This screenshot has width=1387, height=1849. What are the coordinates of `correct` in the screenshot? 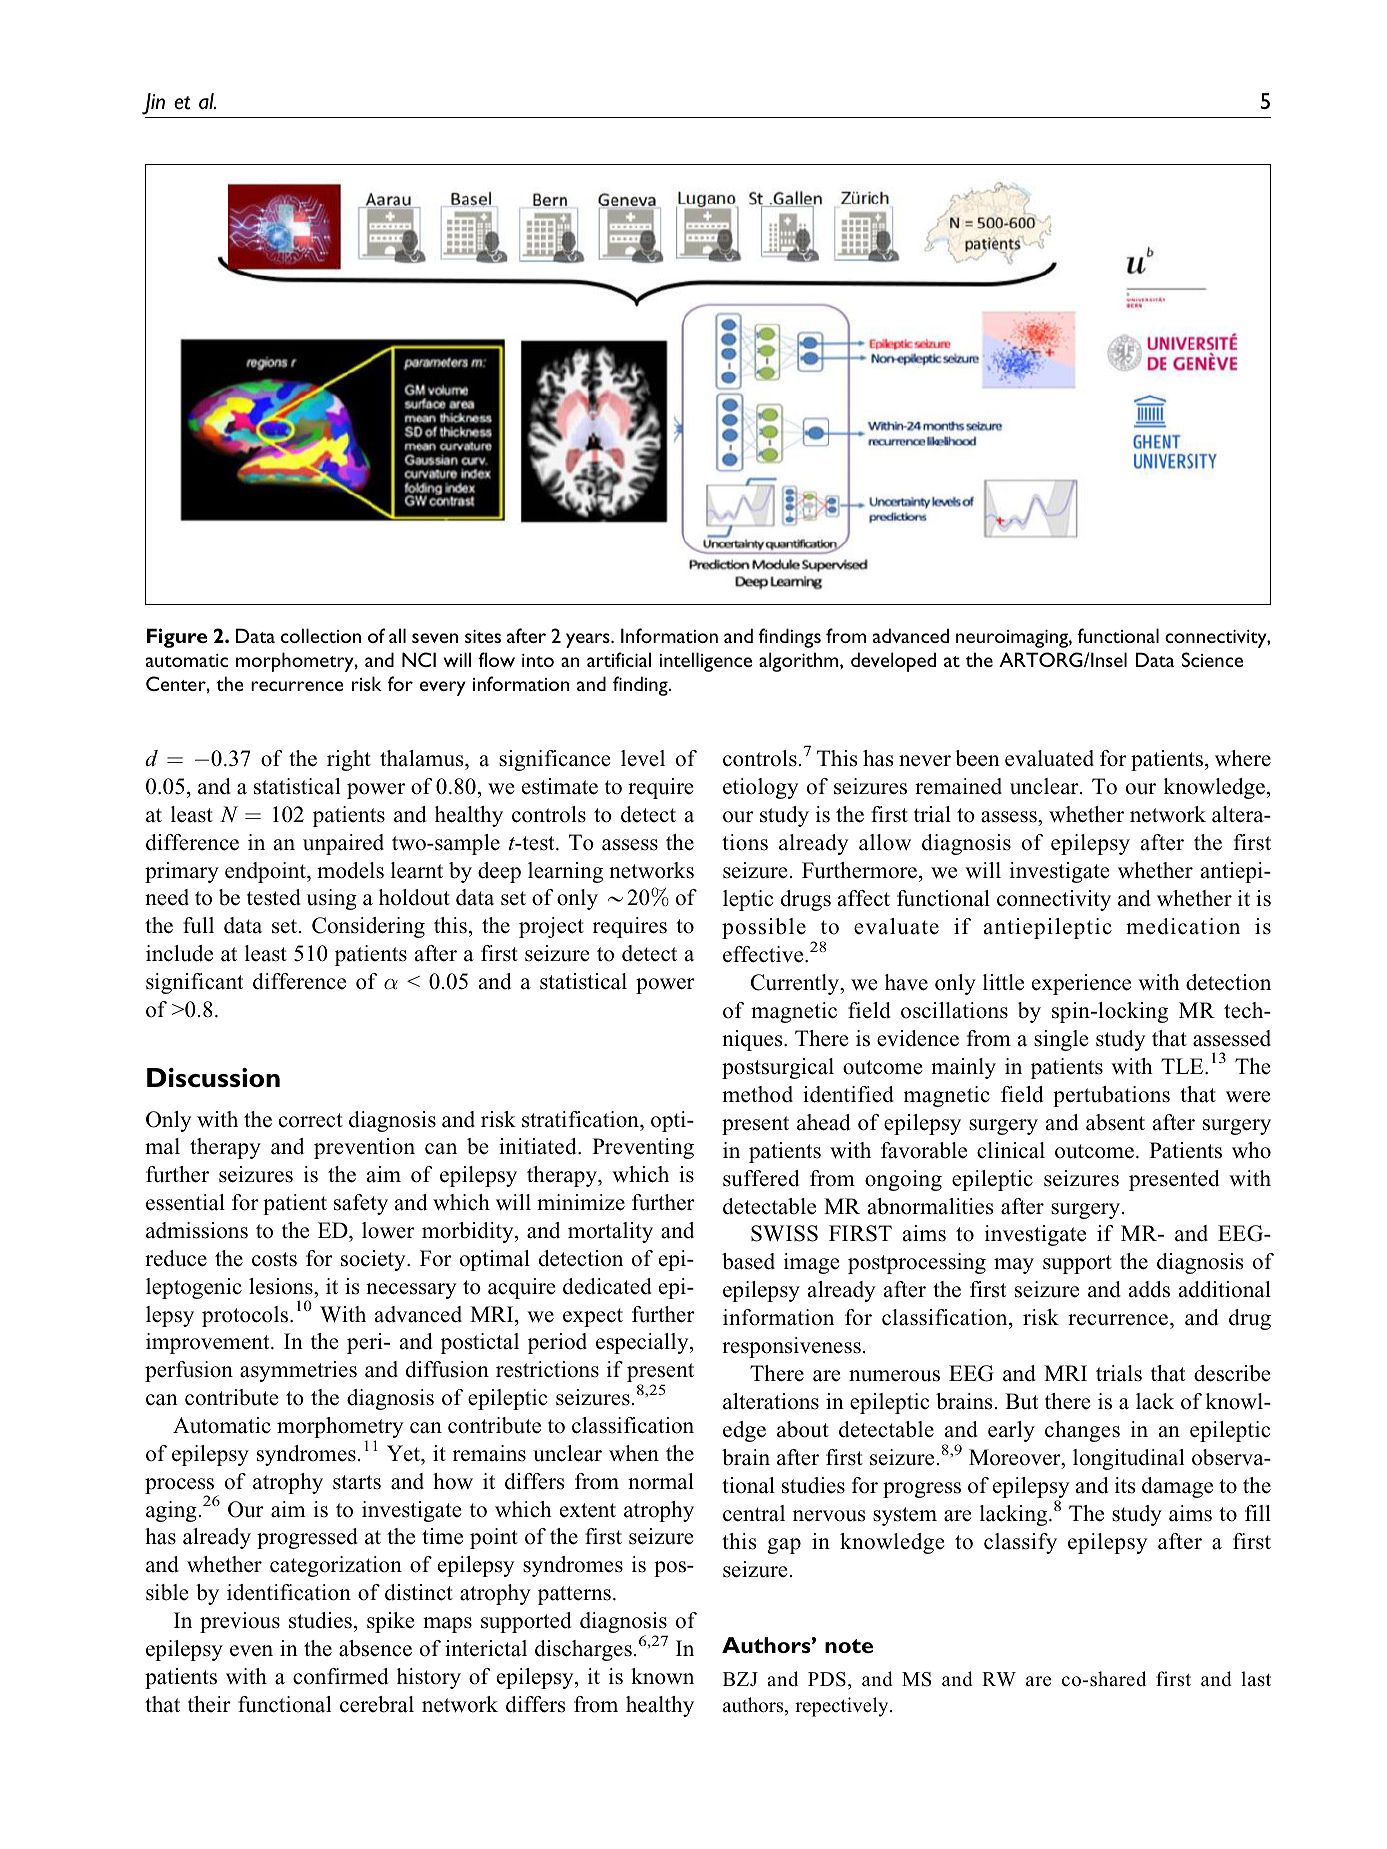 It's located at (311, 1120).
